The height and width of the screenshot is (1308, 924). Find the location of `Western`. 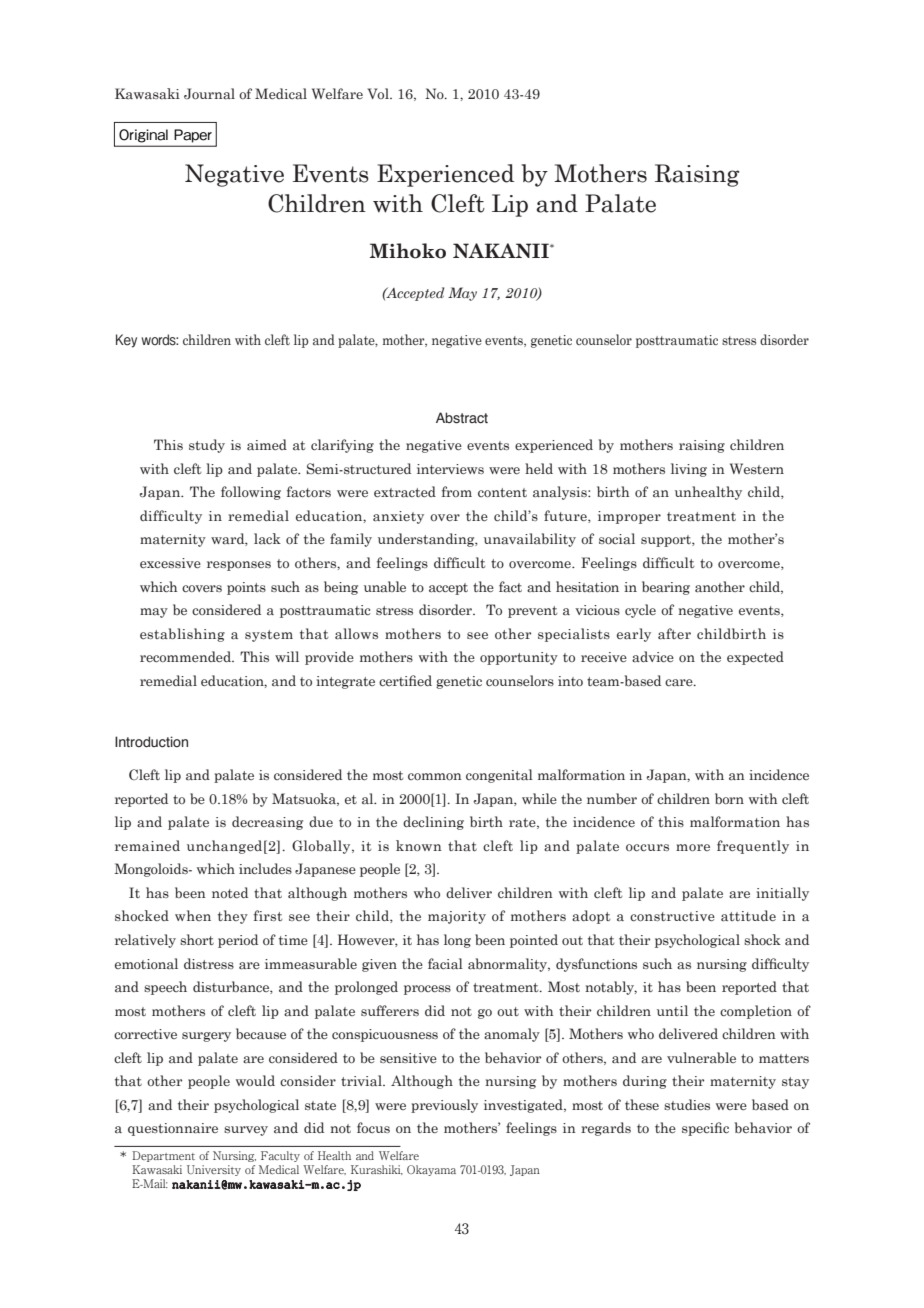

Western is located at coordinates (757, 468).
